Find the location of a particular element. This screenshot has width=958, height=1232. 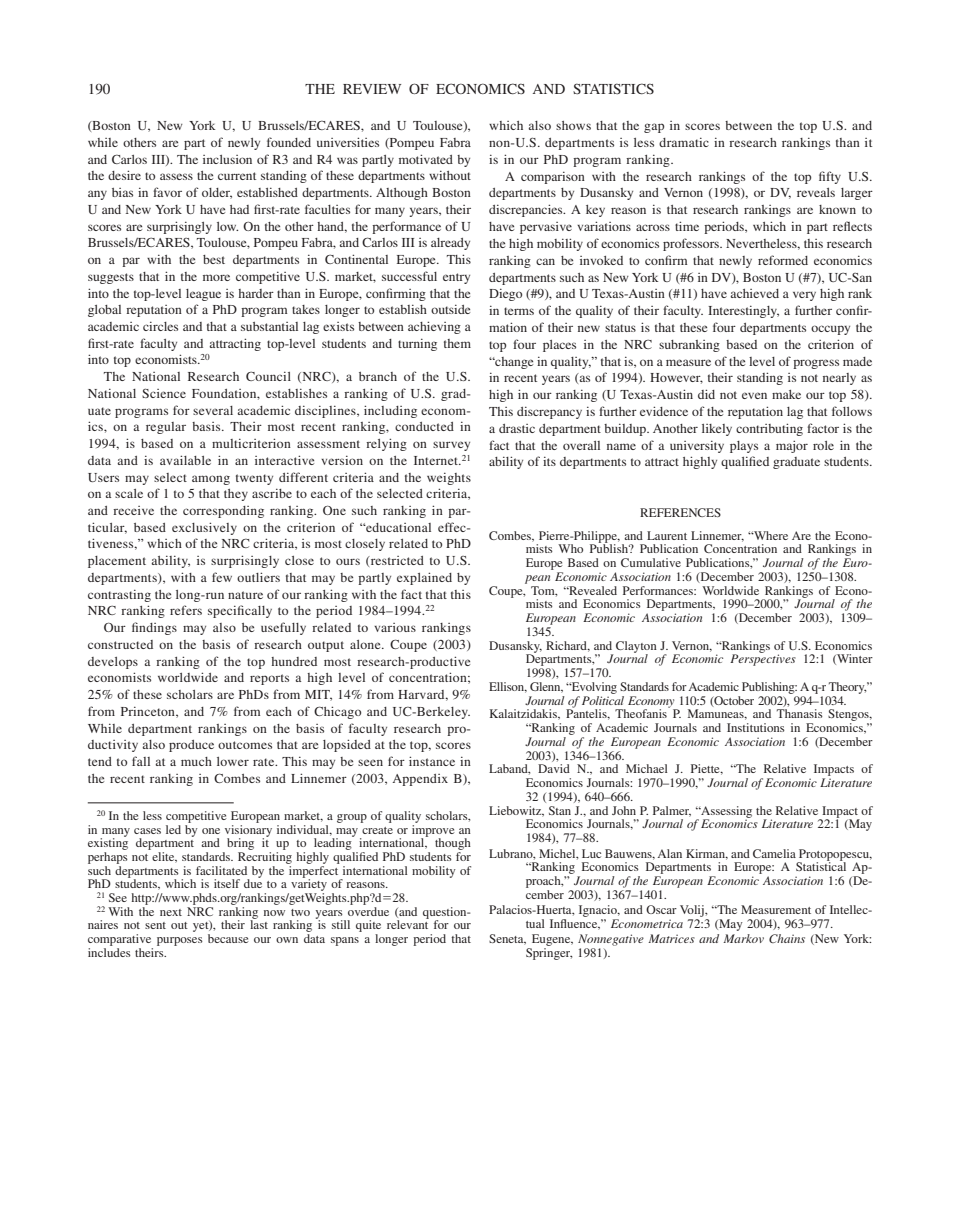

produce is located at coordinates (191, 746).
